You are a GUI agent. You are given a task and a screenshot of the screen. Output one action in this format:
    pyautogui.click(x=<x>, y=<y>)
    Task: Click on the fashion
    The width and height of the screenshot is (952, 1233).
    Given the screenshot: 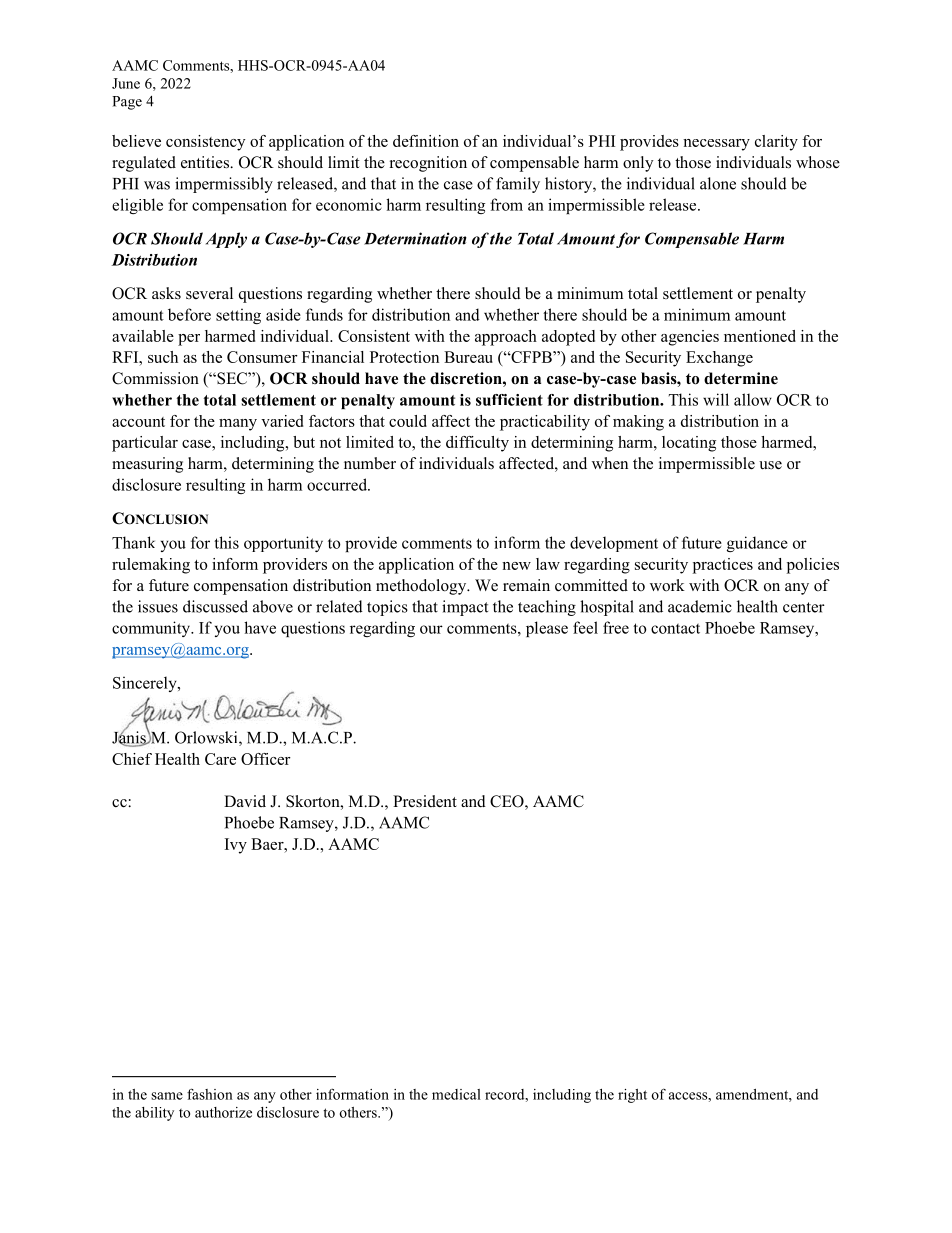 What is the action you would take?
    pyautogui.click(x=210, y=1094)
